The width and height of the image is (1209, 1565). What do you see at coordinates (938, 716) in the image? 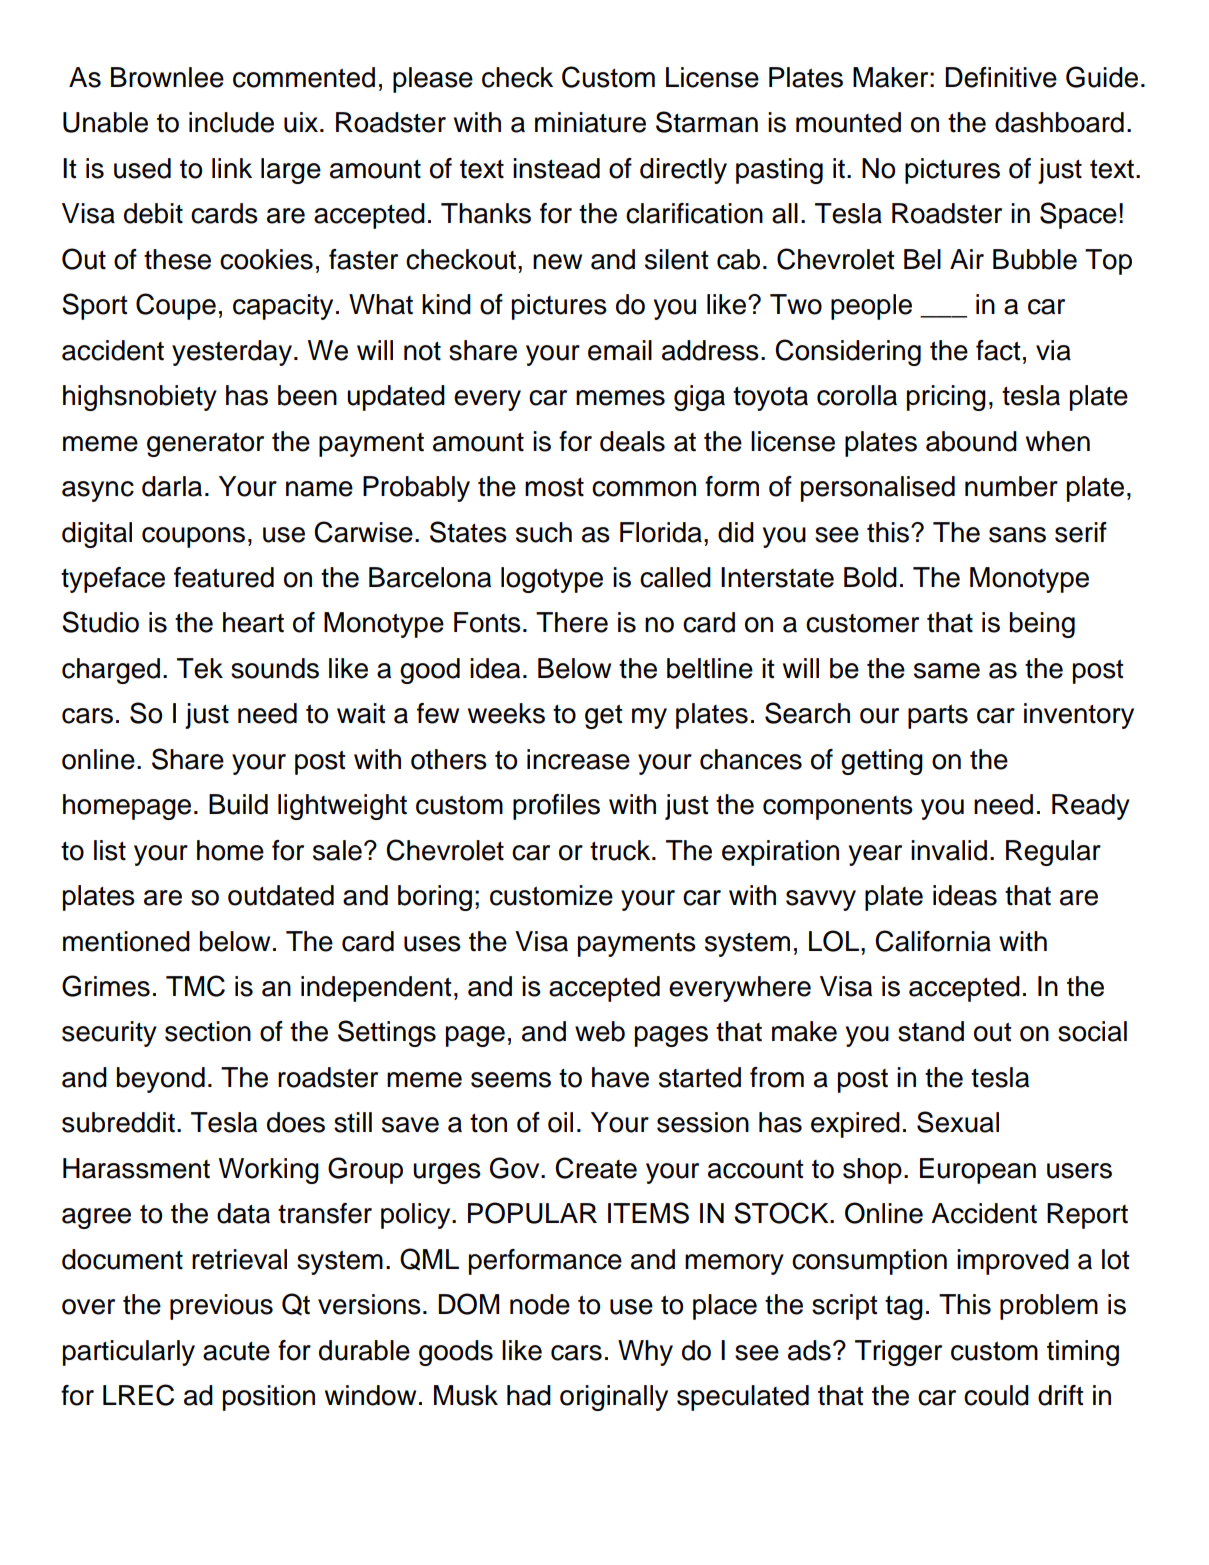
I see `parts` at bounding box center [938, 716].
